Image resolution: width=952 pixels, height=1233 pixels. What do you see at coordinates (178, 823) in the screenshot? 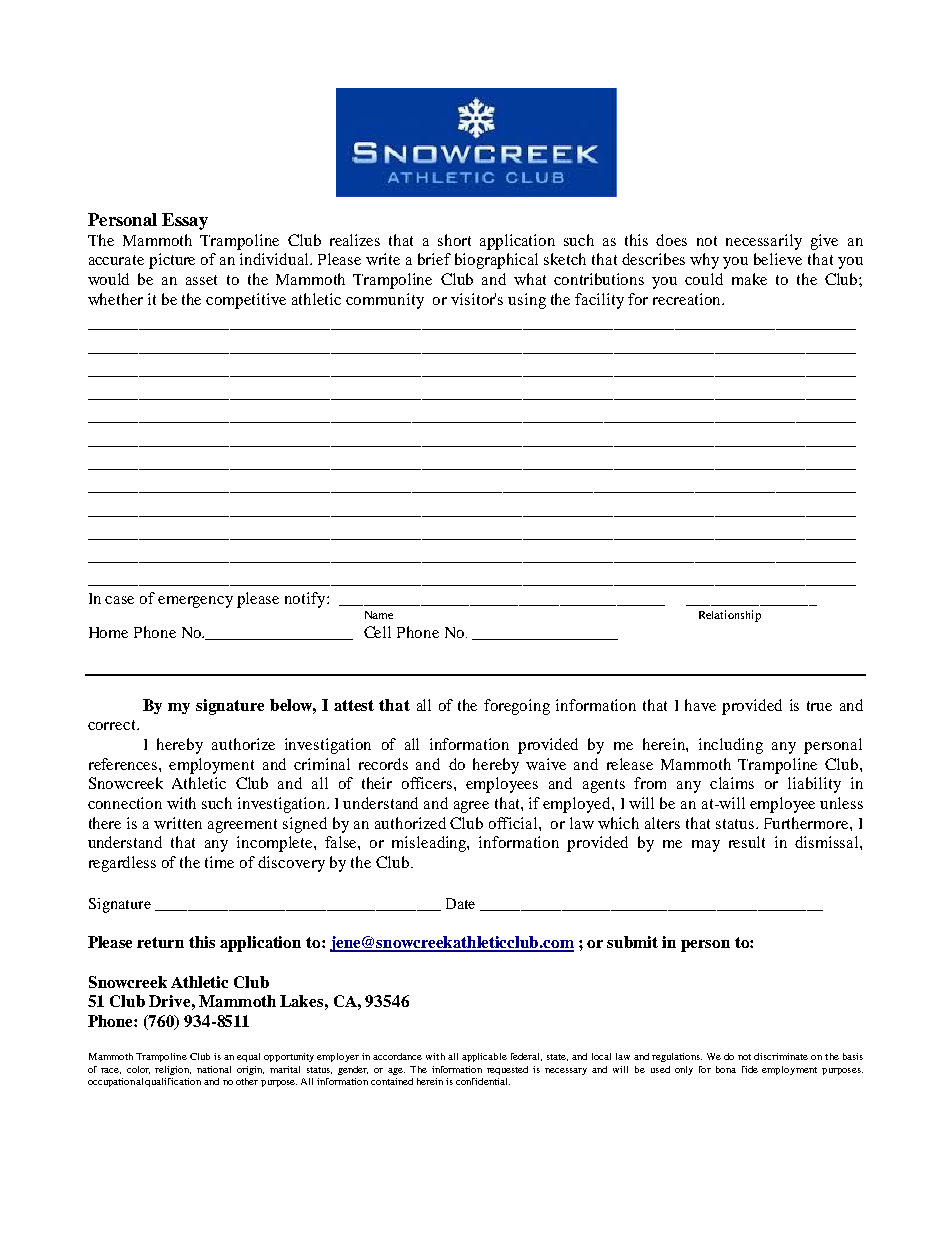
I see `written` at bounding box center [178, 823].
